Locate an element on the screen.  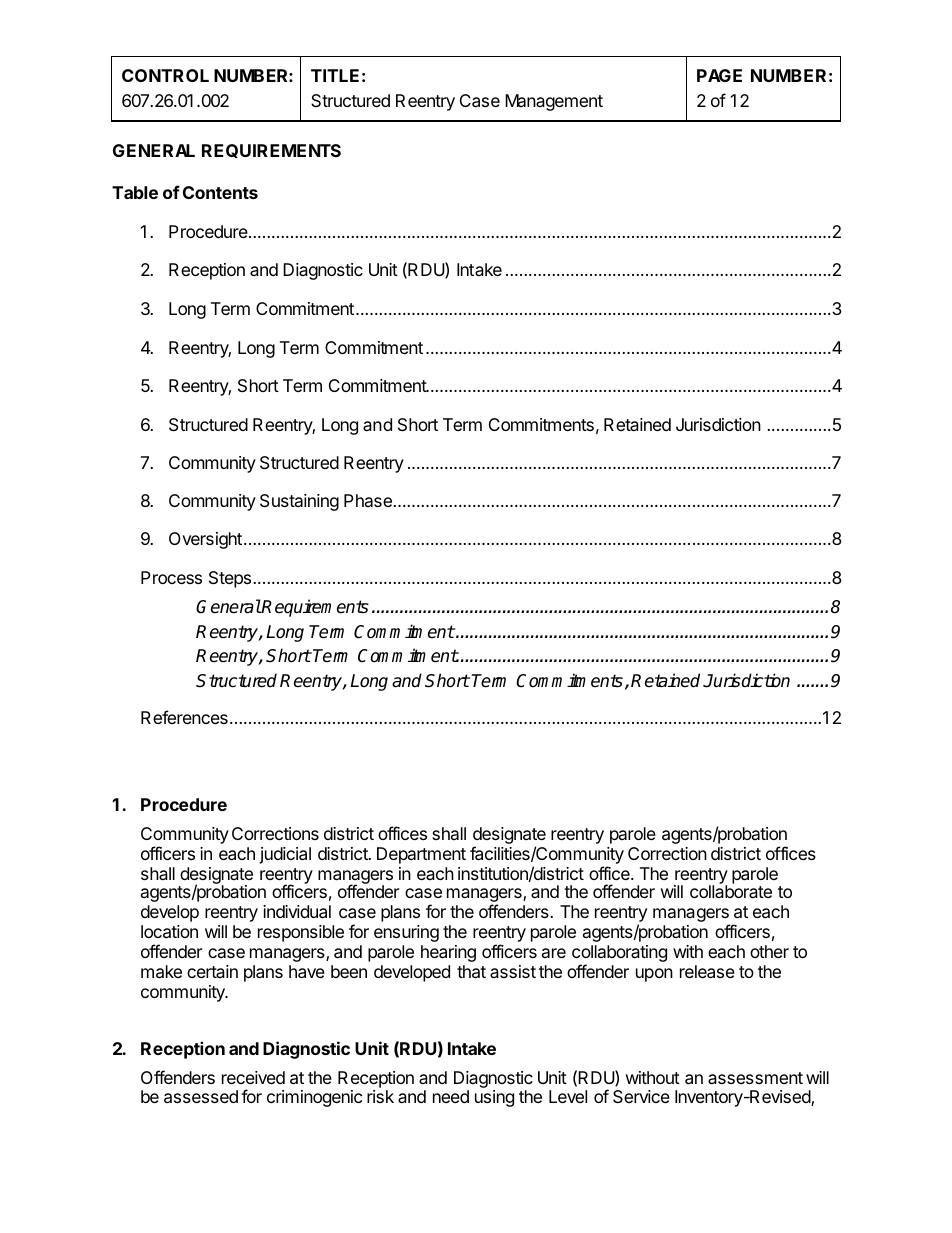
Sustaining is located at coordinates (299, 502).
